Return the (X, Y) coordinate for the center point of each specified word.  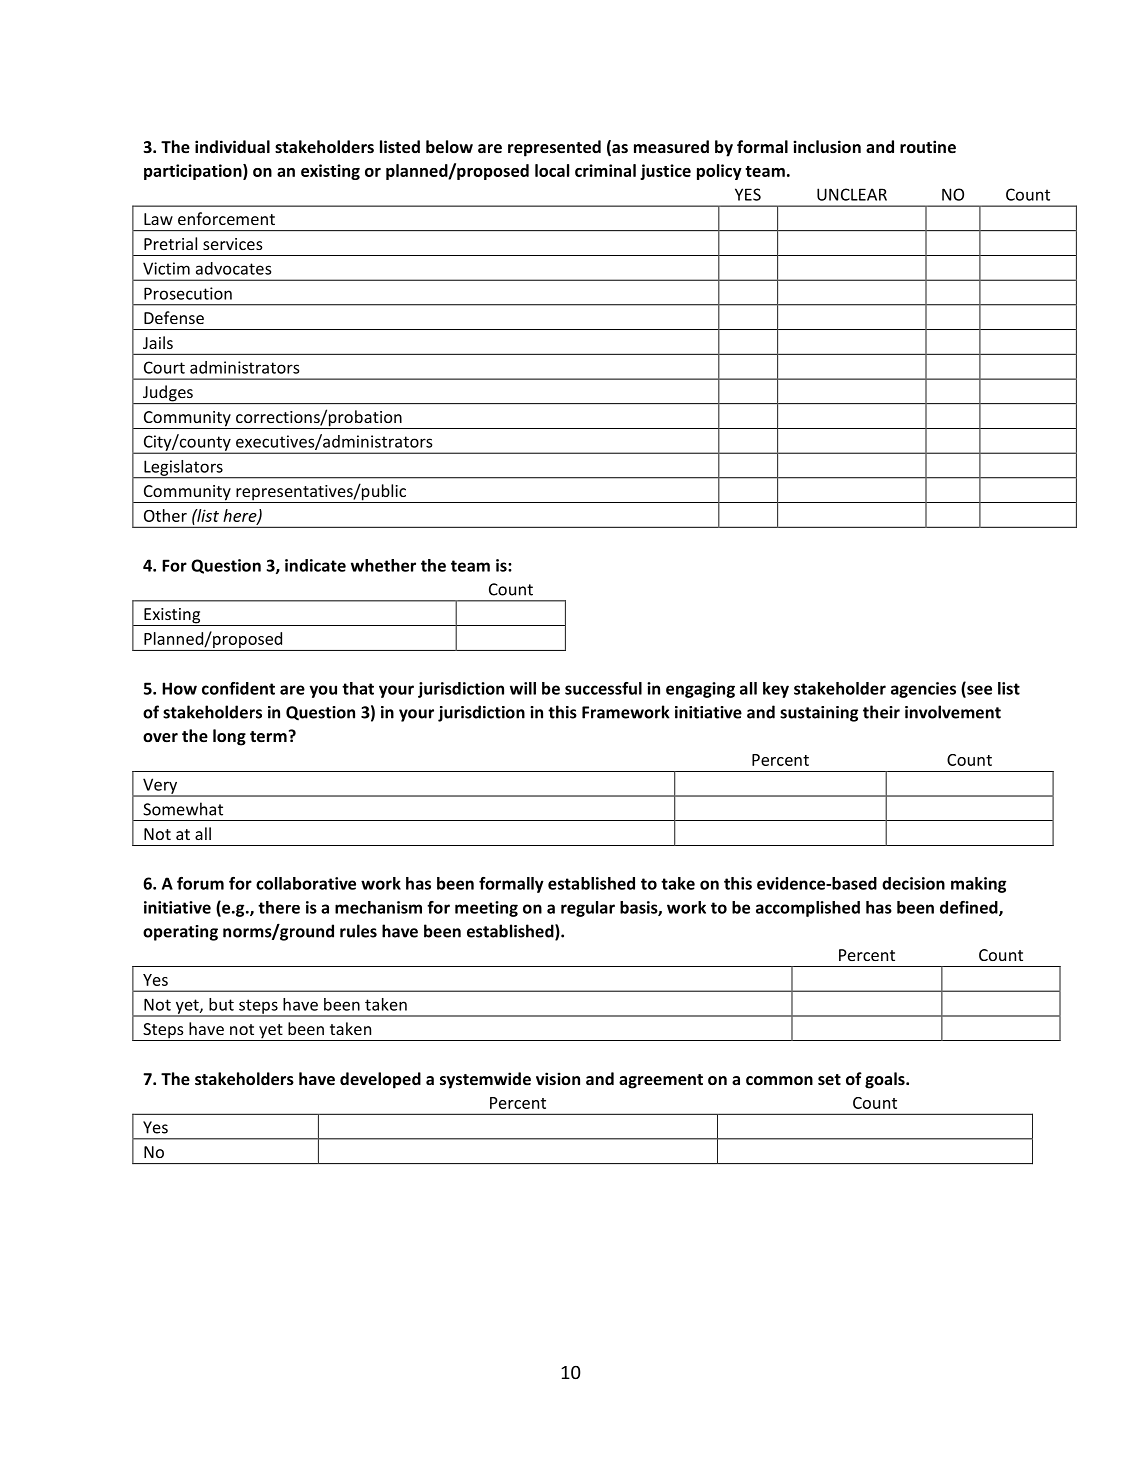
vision (558, 1078)
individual (232, 146)
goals (886, 1080)
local (552, 170)
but (221, 1004)
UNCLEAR (852, 194)
